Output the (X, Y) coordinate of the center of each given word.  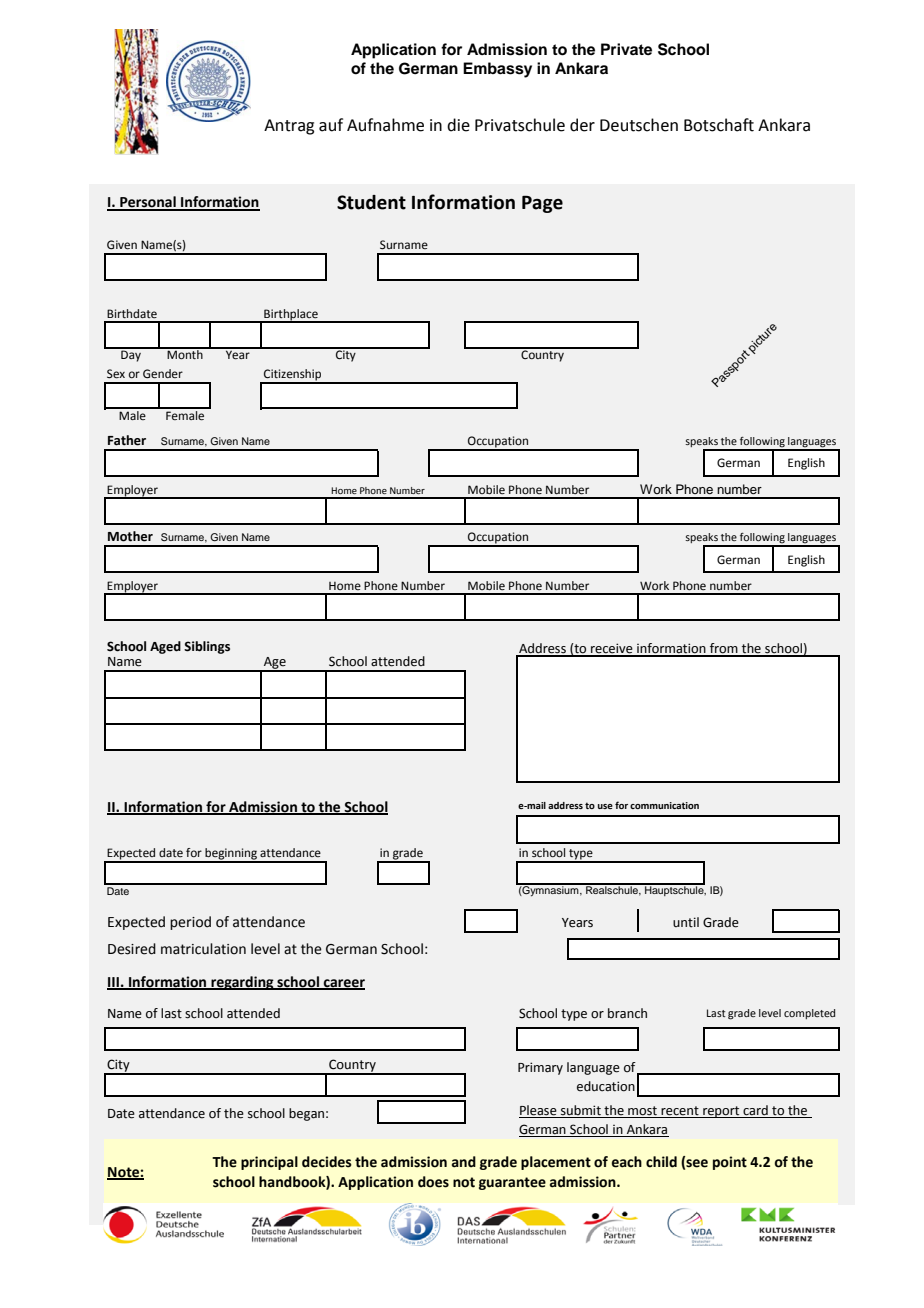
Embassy (497, 70)
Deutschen (639, 125)
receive (612, 649)
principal (269, 1163)
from (724, 649)
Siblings (207, 647)
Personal (148, 203)
